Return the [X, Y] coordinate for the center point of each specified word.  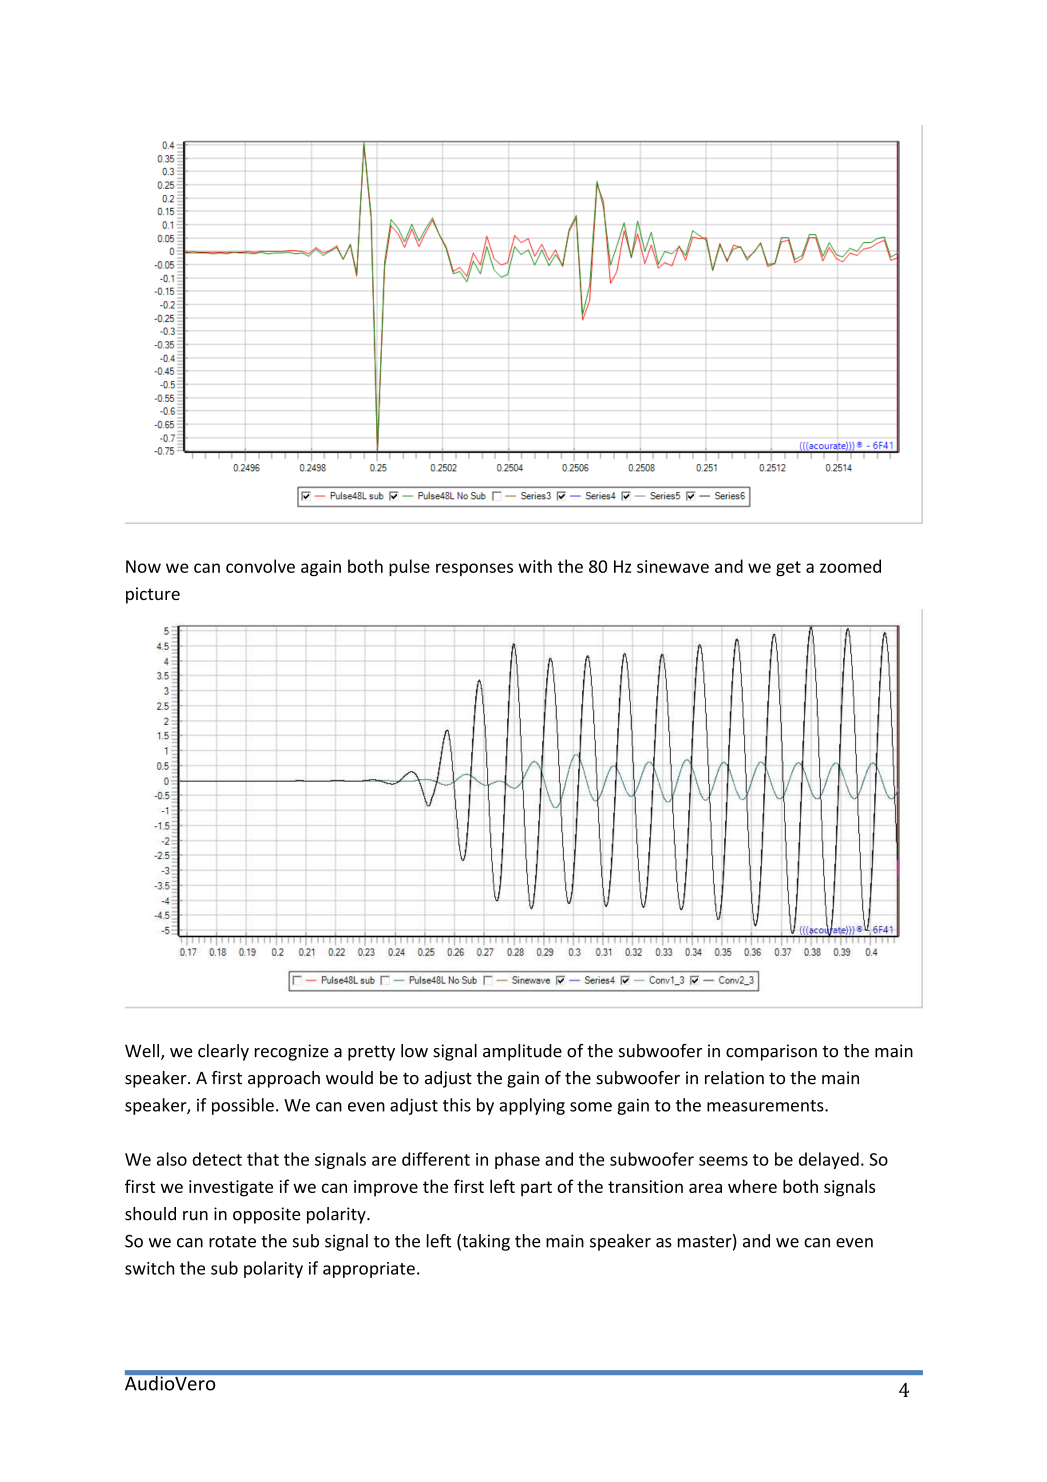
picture [153, 595]
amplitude [522, 1052]
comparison [771, 1052]
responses [474, 569]
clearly [223, 1052]
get [788, 569]
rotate [232, 1242]
